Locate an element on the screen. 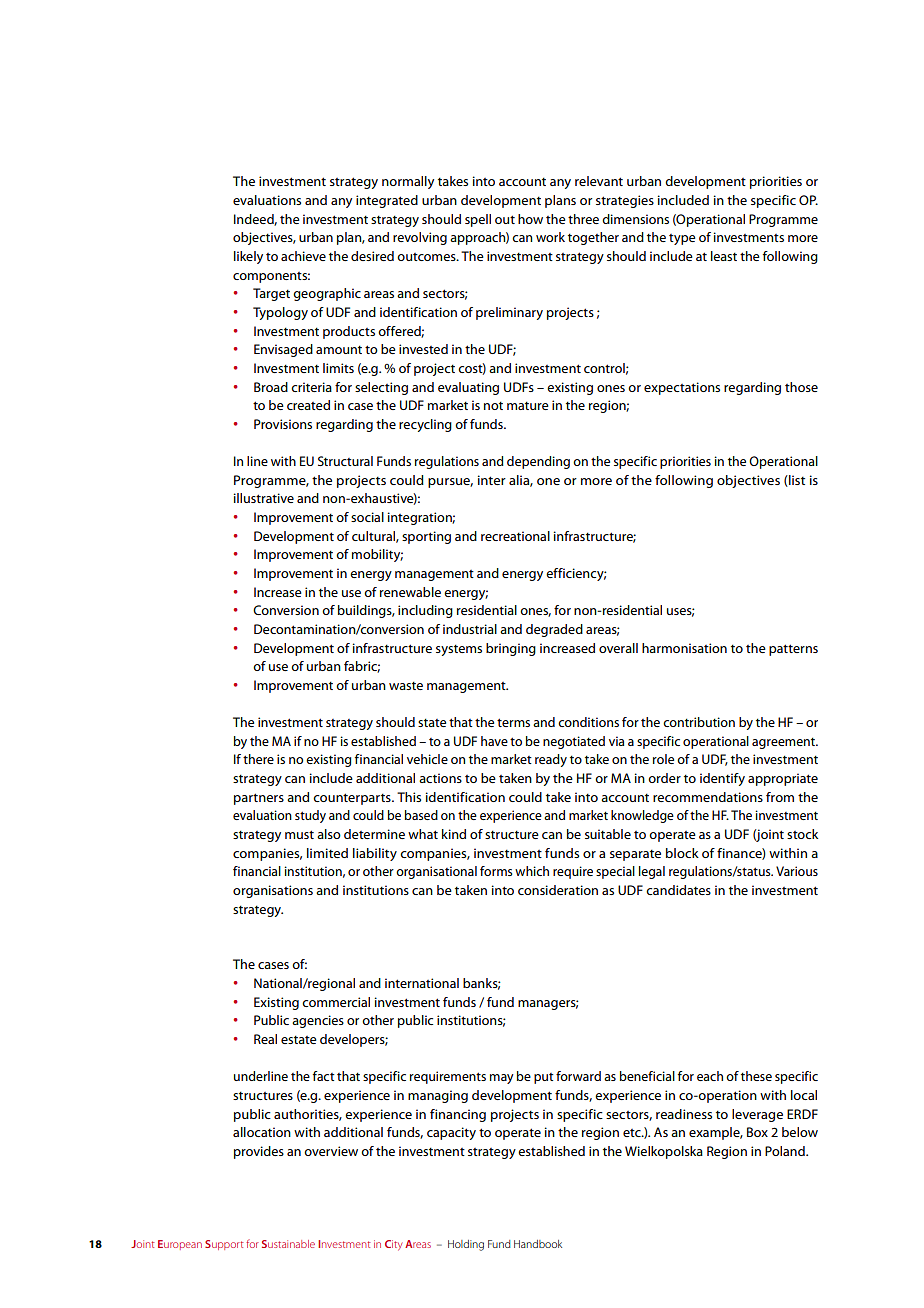 The image size is (924, 1308). Support is located at coordinates (224, 1245).
